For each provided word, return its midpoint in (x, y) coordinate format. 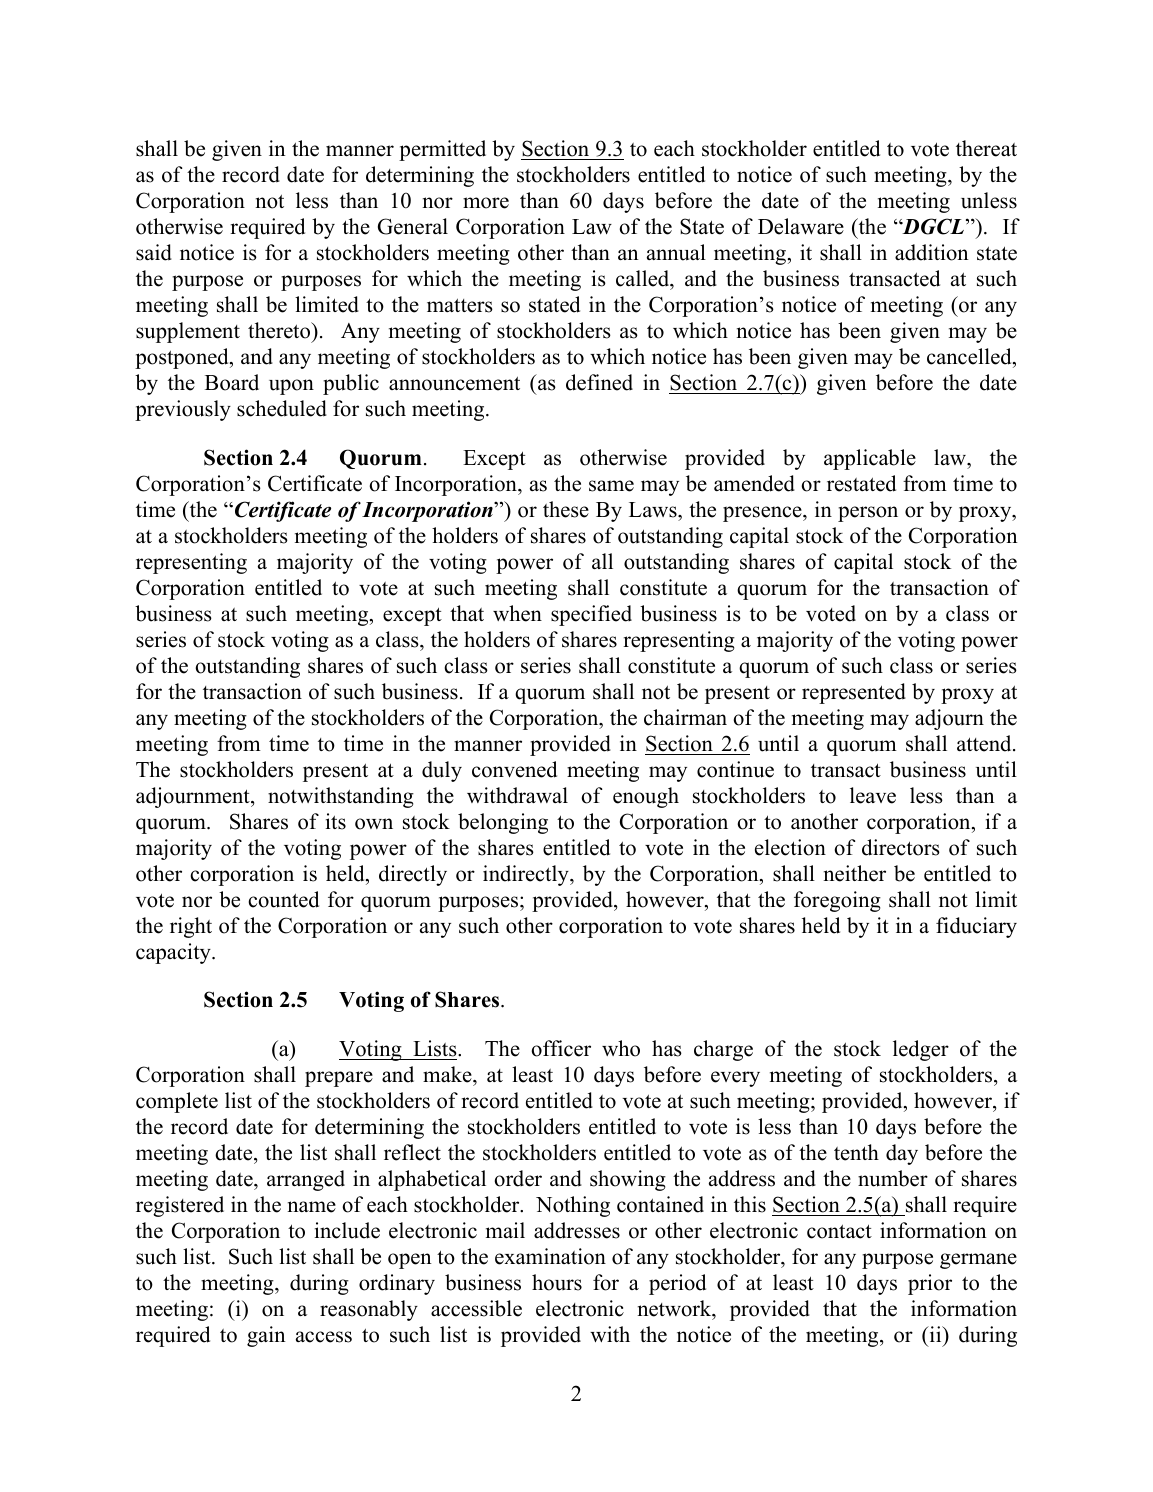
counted (283, 899)
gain (266, 1336)
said (154, 252)
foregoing (837, 901)
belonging (503, 823)
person (868, 514)
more (486, 203)
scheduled (282, 408)
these (566, 509)
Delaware (801, 226)
